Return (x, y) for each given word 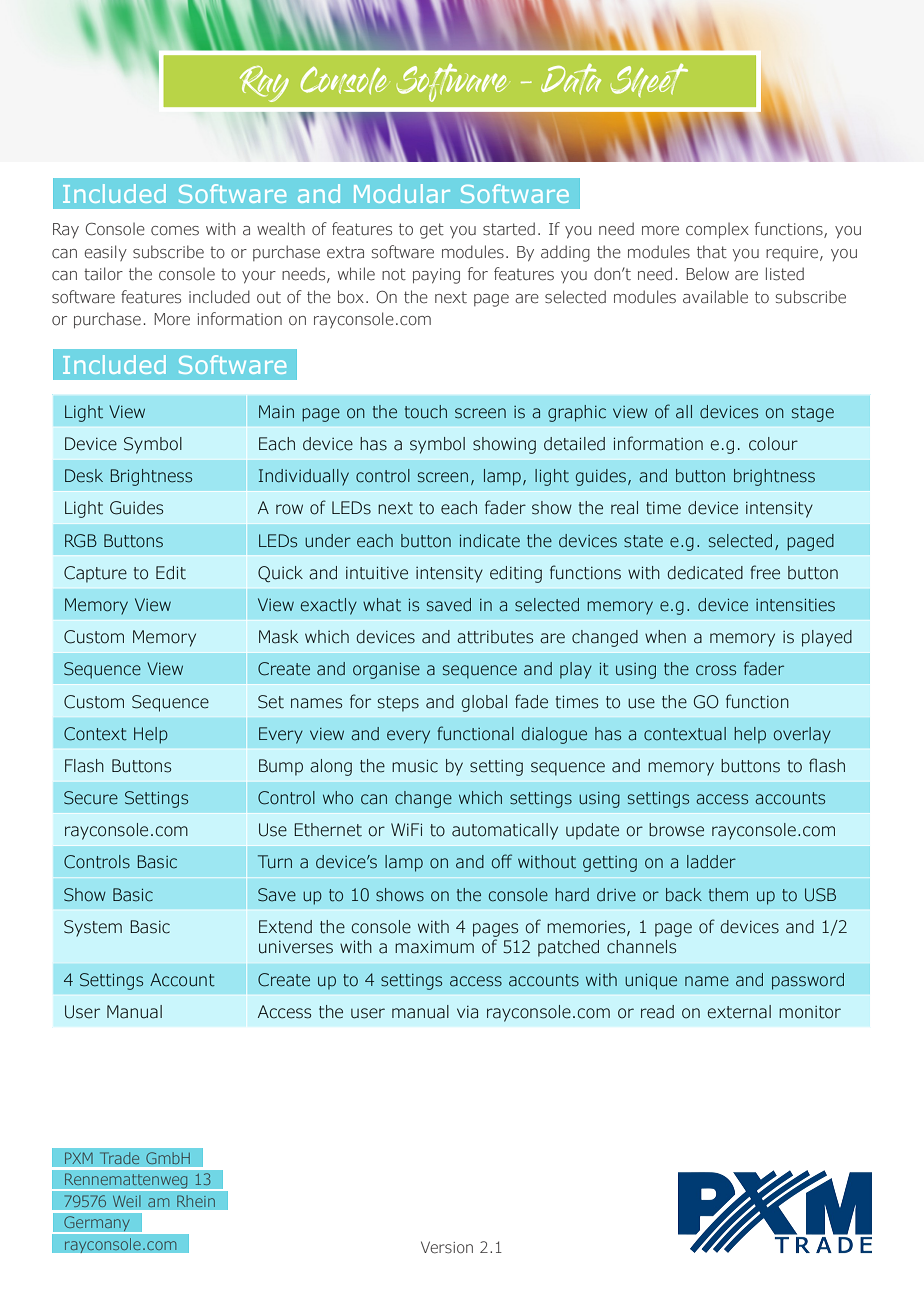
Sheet (649, 80)
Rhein (196, 1201)
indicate (490, 541)
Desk (84, 476)
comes (175, 231)
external (739, 1012)
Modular (402, 193)
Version (447, 1247)
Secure (91, 798)
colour (773, 444)
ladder (711, 862)
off (502, 861)
